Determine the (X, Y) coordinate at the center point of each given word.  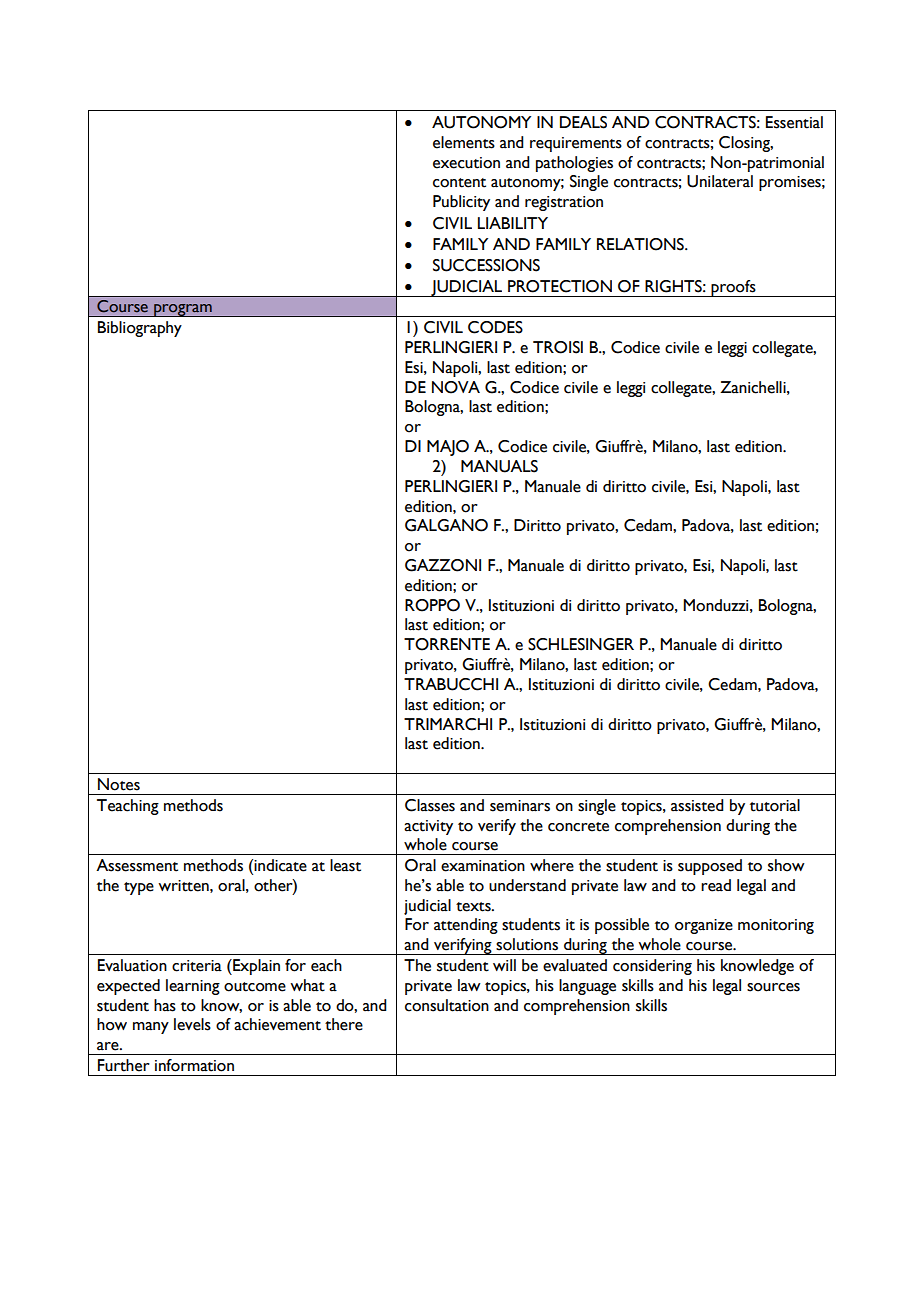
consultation (447, 1005)
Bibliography (140, 329)
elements (464, 142)
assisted (697, 805)
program (183, 310)
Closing (746, 144)
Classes (430, 805)
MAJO (448, 448)
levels (192, 1024)
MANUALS (499, 466)
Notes (119, 784)
